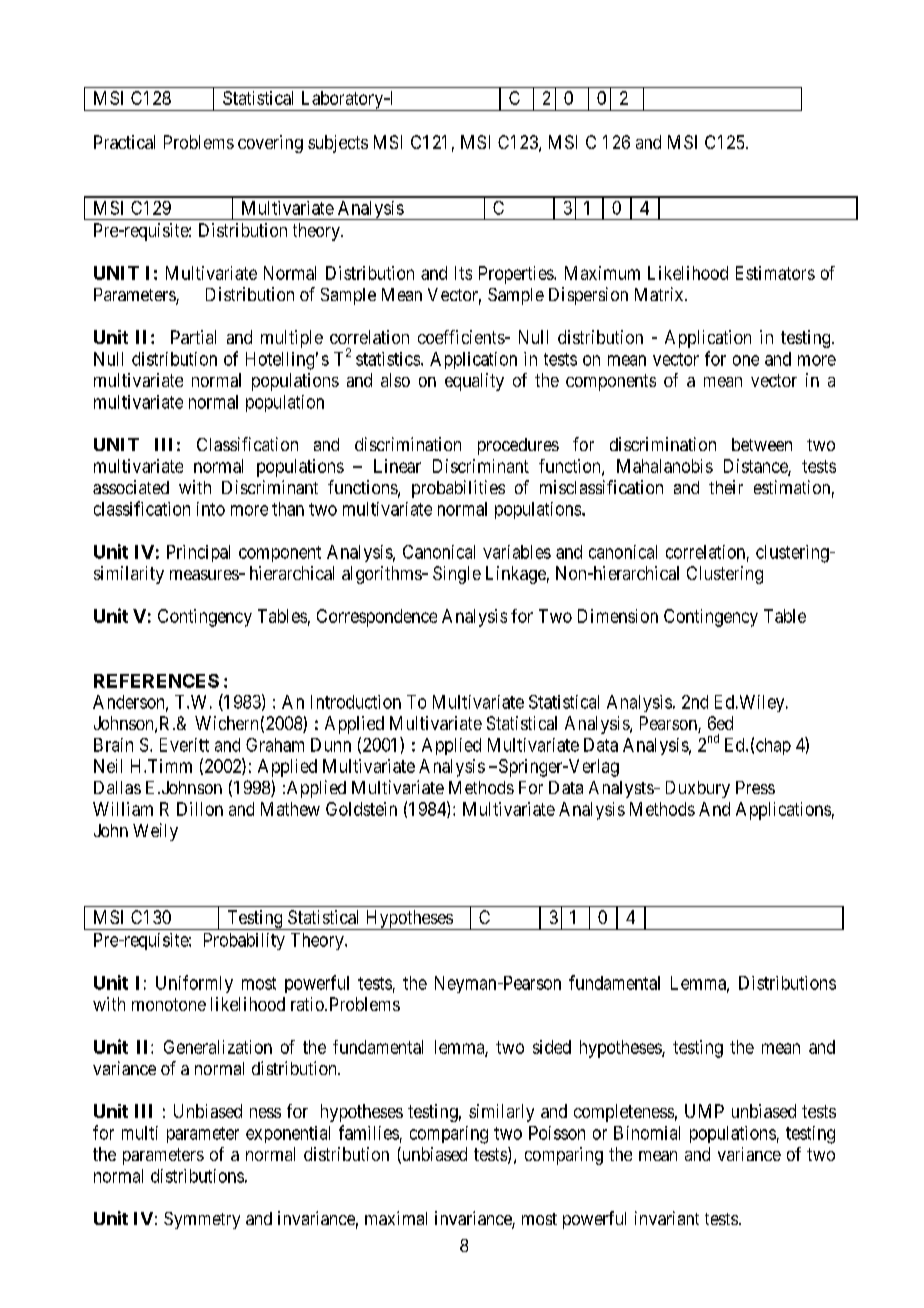  I want to click on Probability, so click(244, 941).
